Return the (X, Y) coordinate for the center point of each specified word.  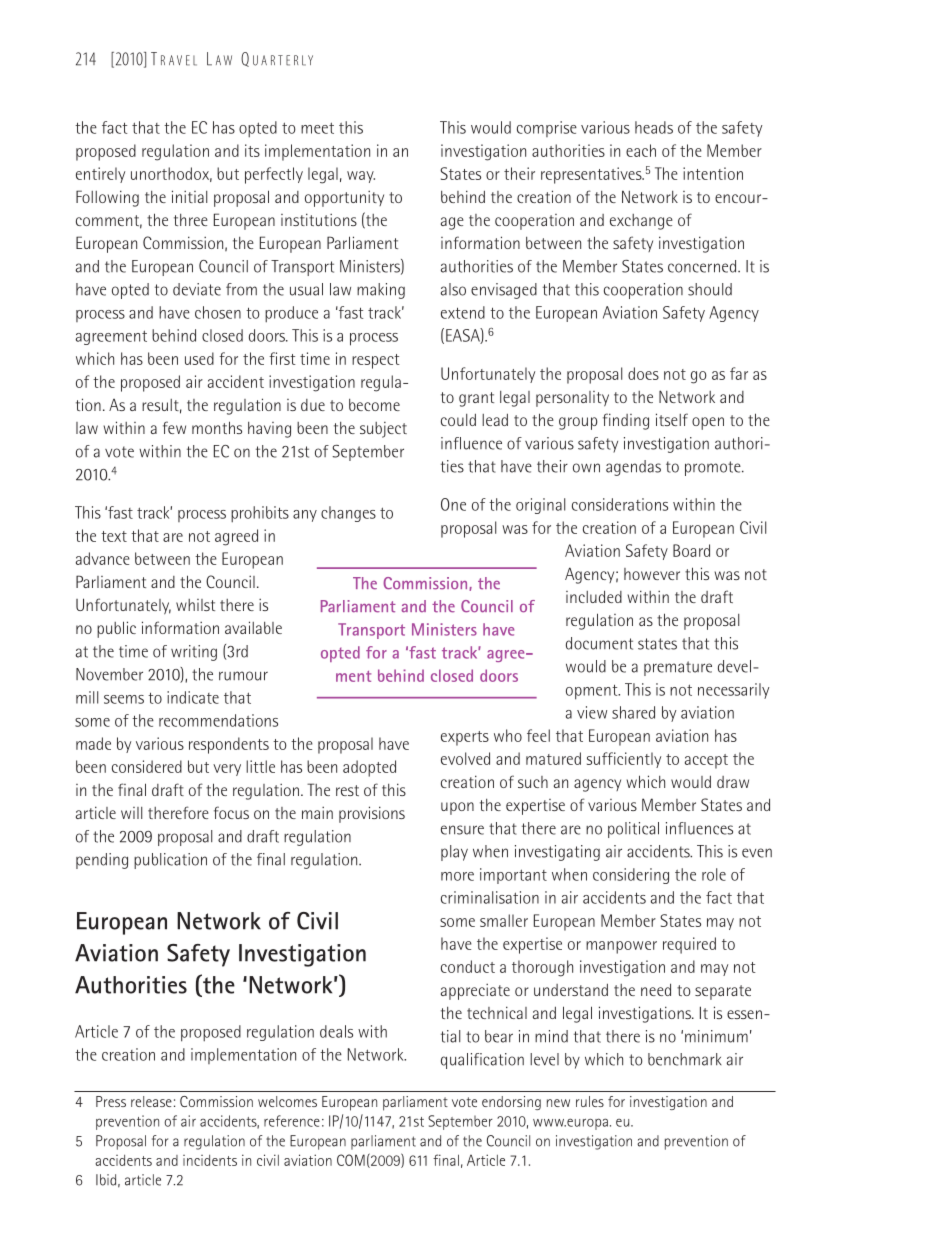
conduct (468, 966)
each (641, 150)
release (151, 1101)
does (643, 373)
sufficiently (624, 760)
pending (102, 861)
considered (147, 766)
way (361, 177)
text (114, 536)
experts (465, 738)
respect (376, 361)
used (199, 358)
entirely (100, 175)
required (689, 945)
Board (691, 550)
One (453, 504)
